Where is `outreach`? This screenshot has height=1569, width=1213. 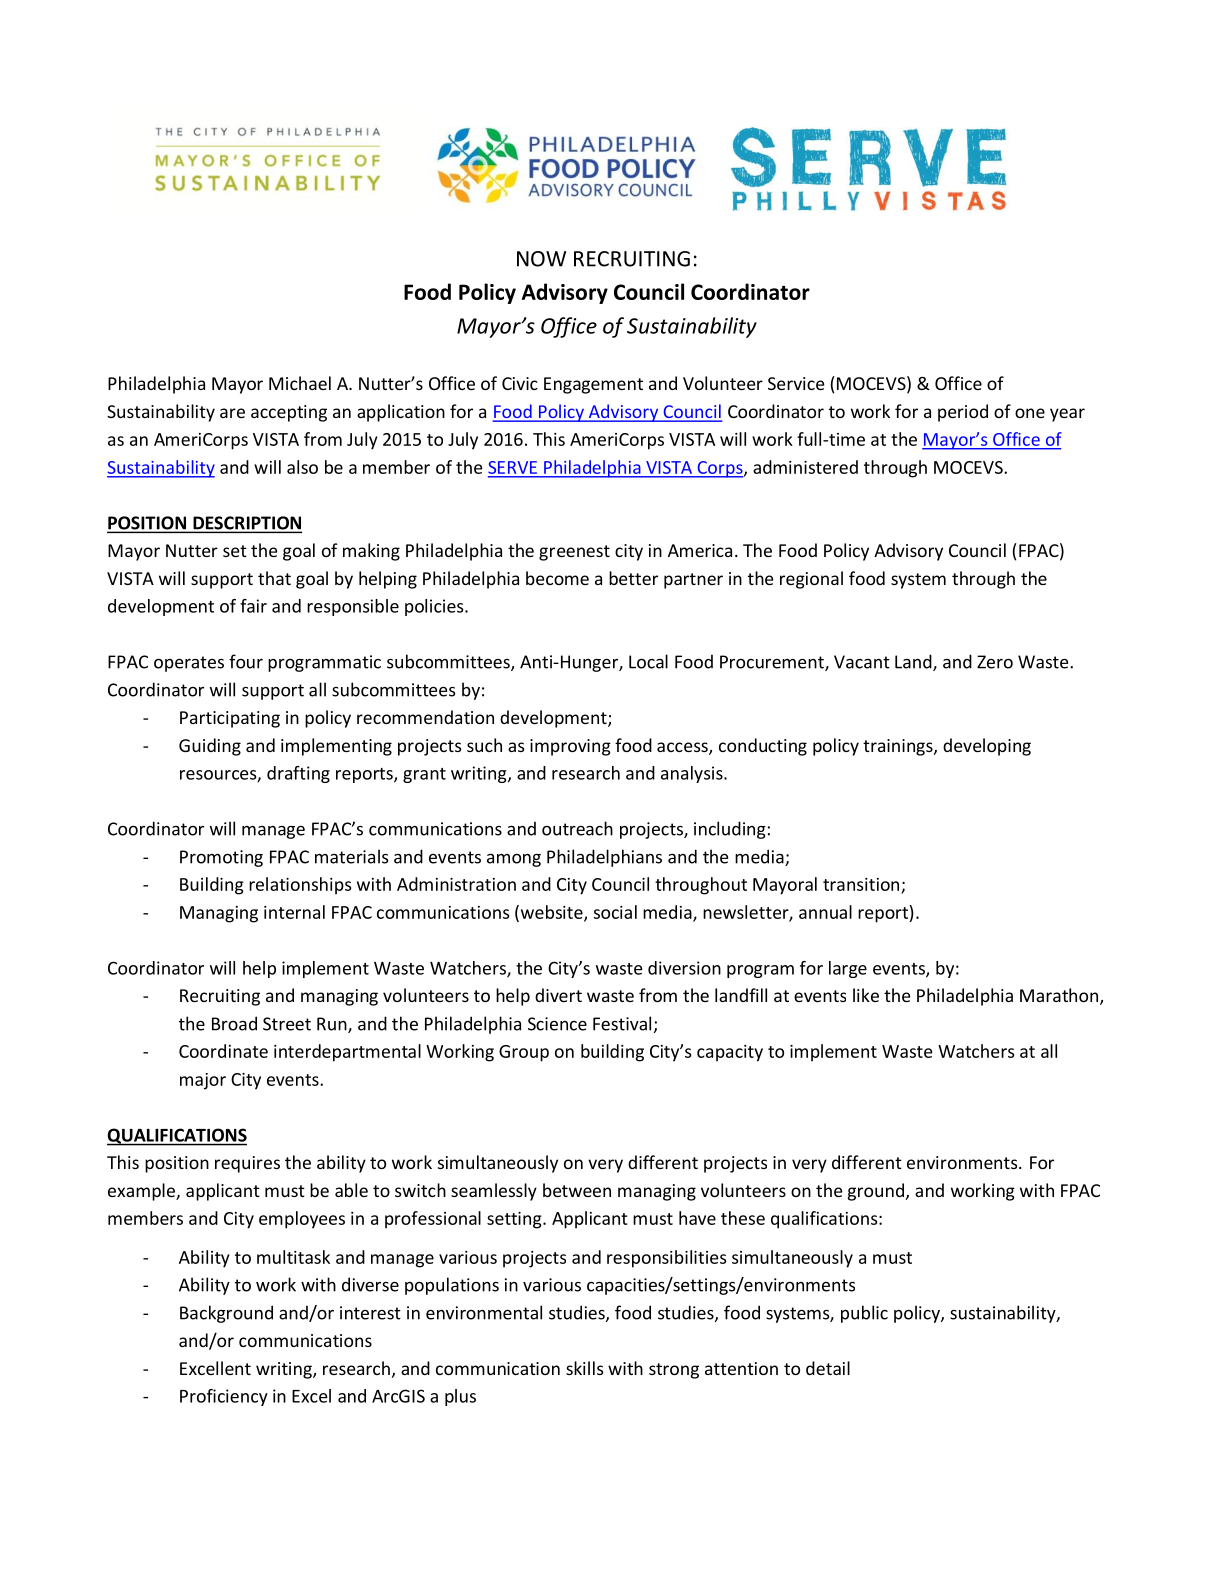 outreach is located at coordinates (577, 828).
